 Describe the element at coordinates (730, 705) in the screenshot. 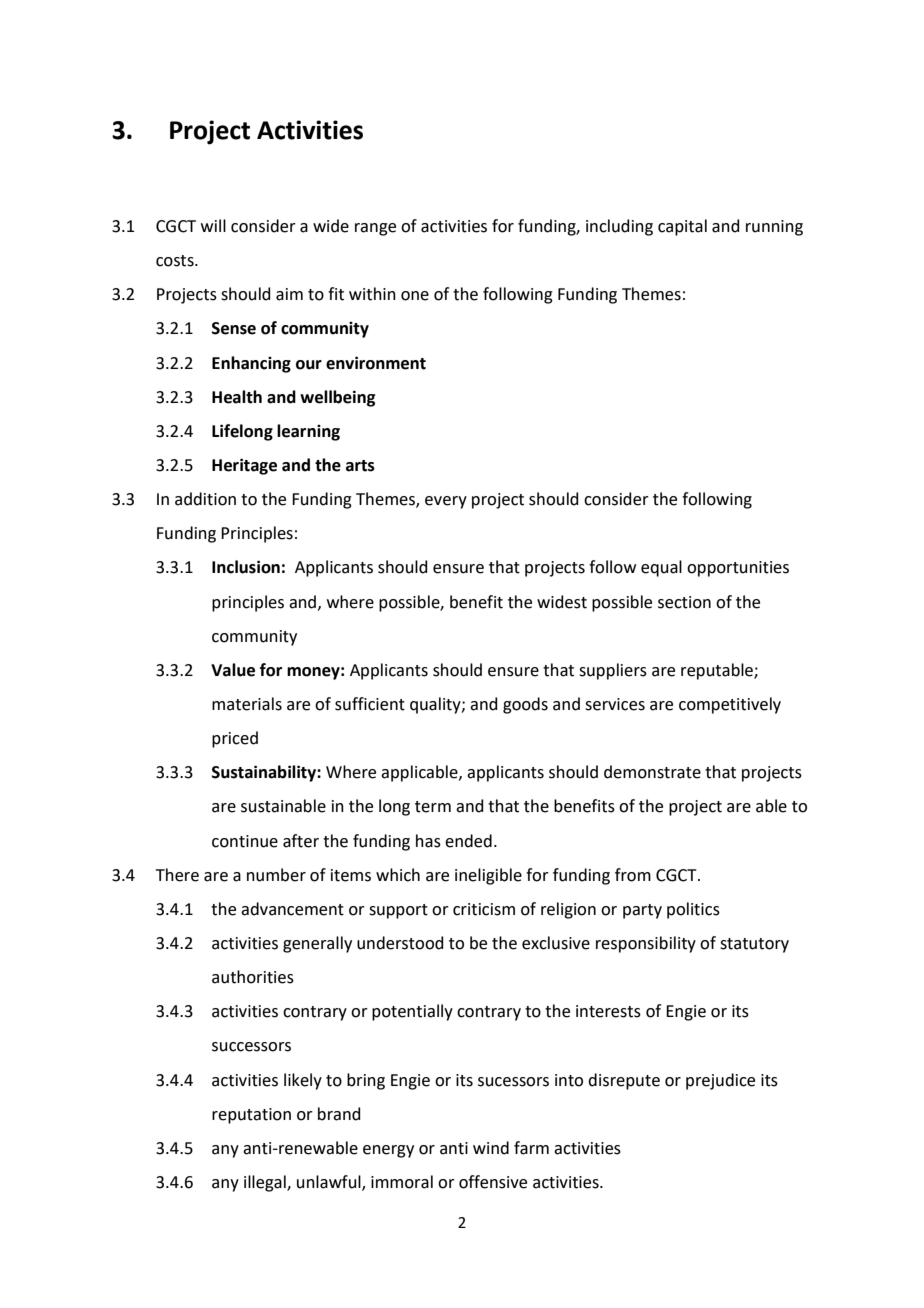

I see `competitively` at that location.
